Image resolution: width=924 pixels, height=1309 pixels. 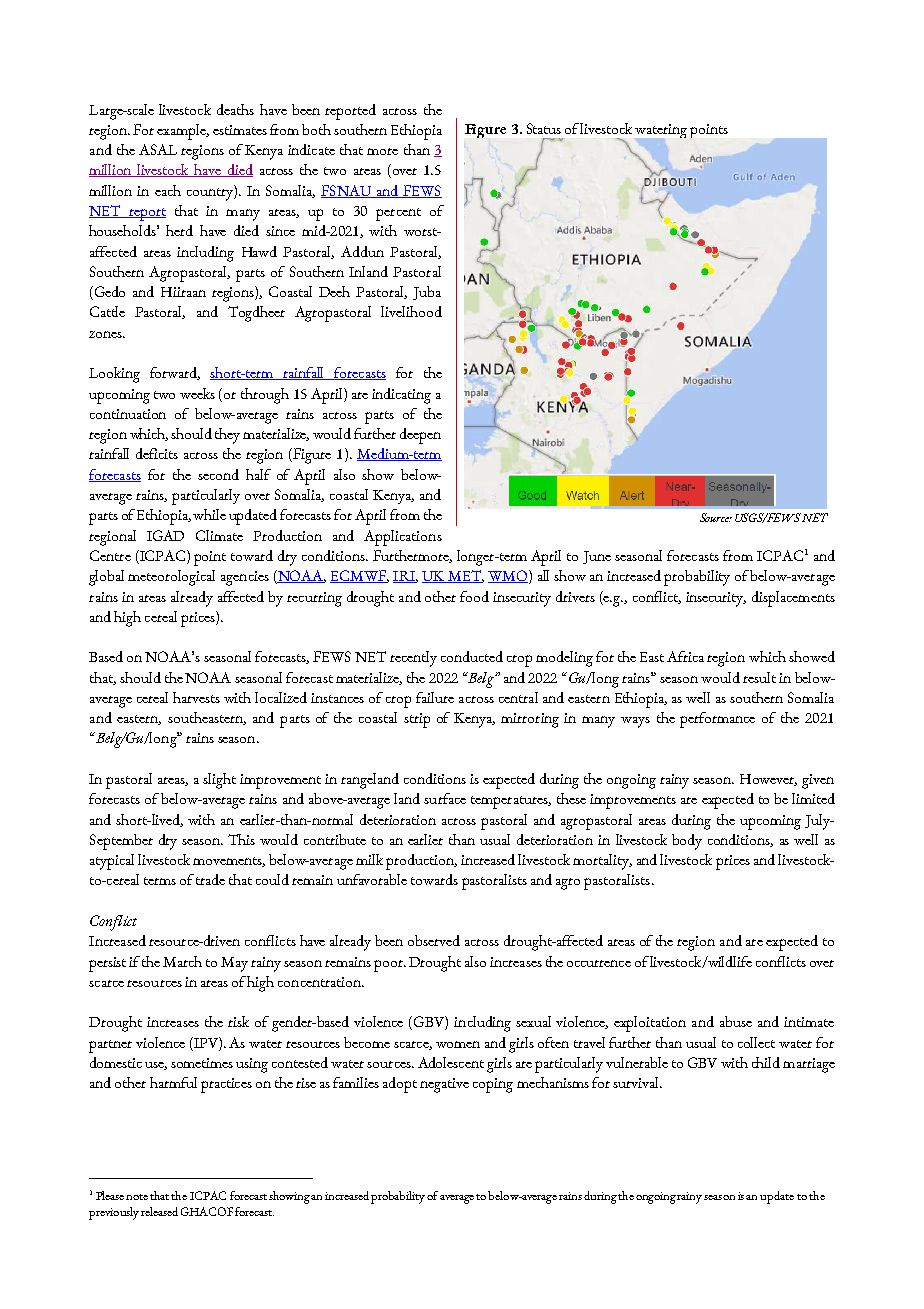 I want to click on released, so click(x=159, y=1211).
